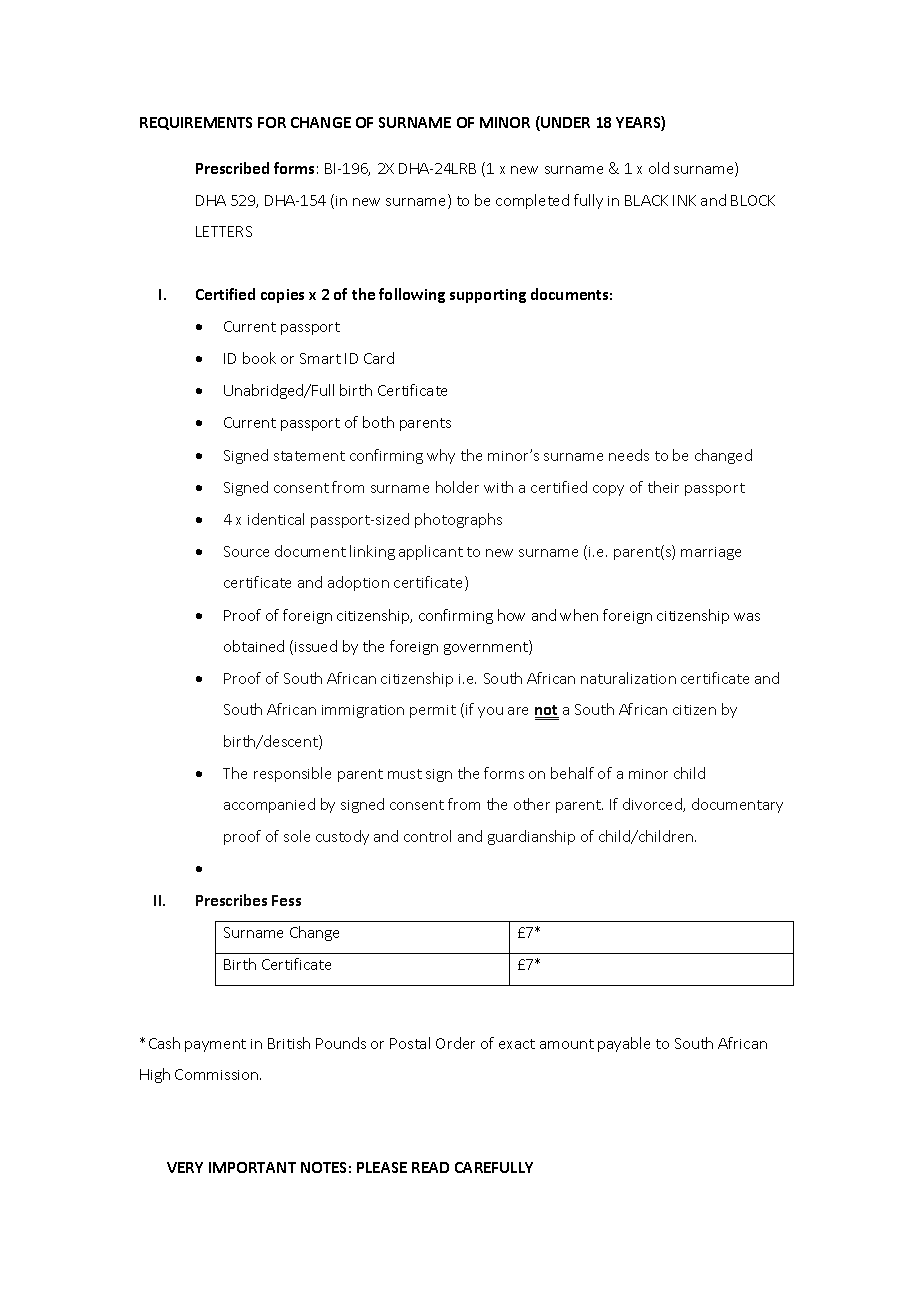 Image resolution: width=924 pixels, height=1308 pixels. I want to click on book, so click(259, 358).
